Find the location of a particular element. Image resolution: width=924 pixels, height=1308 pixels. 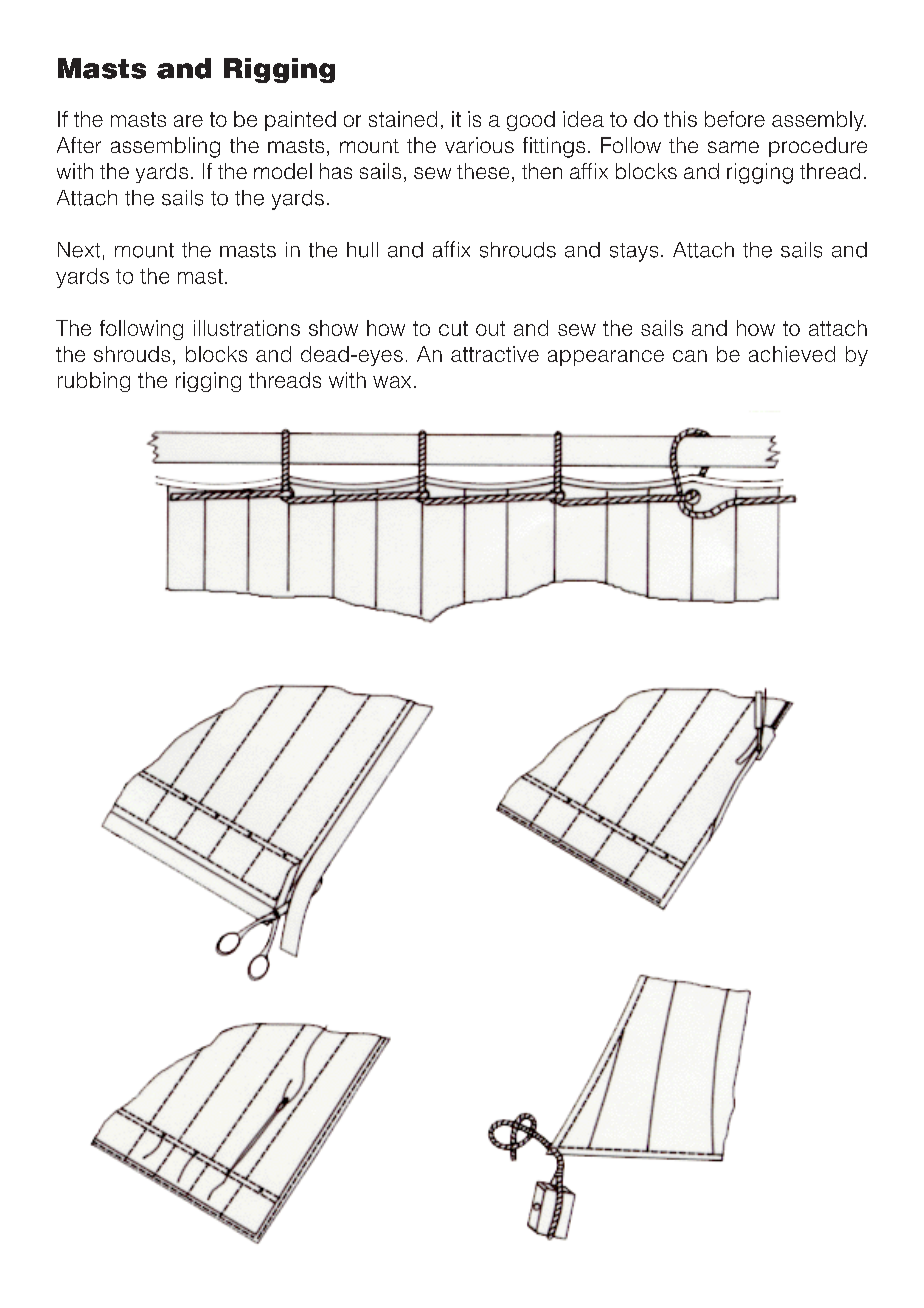

are is located at coordinates (188, 121).
